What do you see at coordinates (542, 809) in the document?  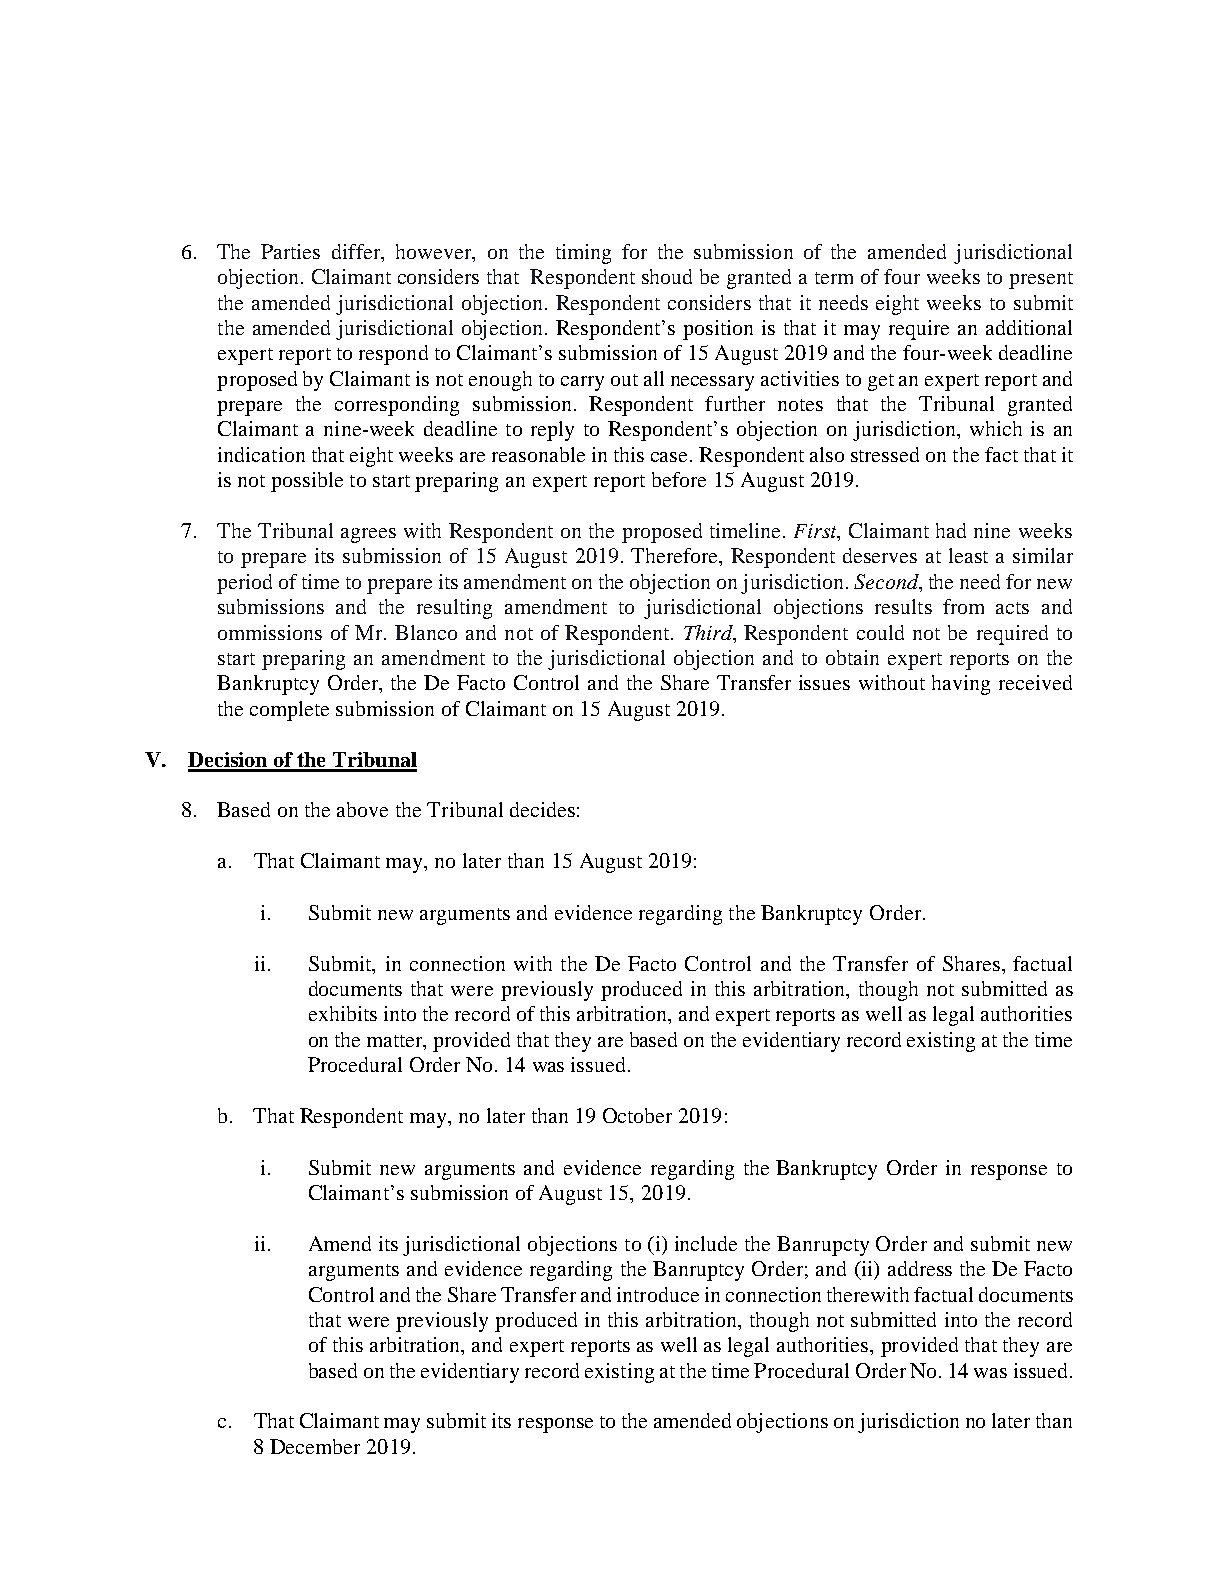 I see `decides` at bounding box center [542, 809].
